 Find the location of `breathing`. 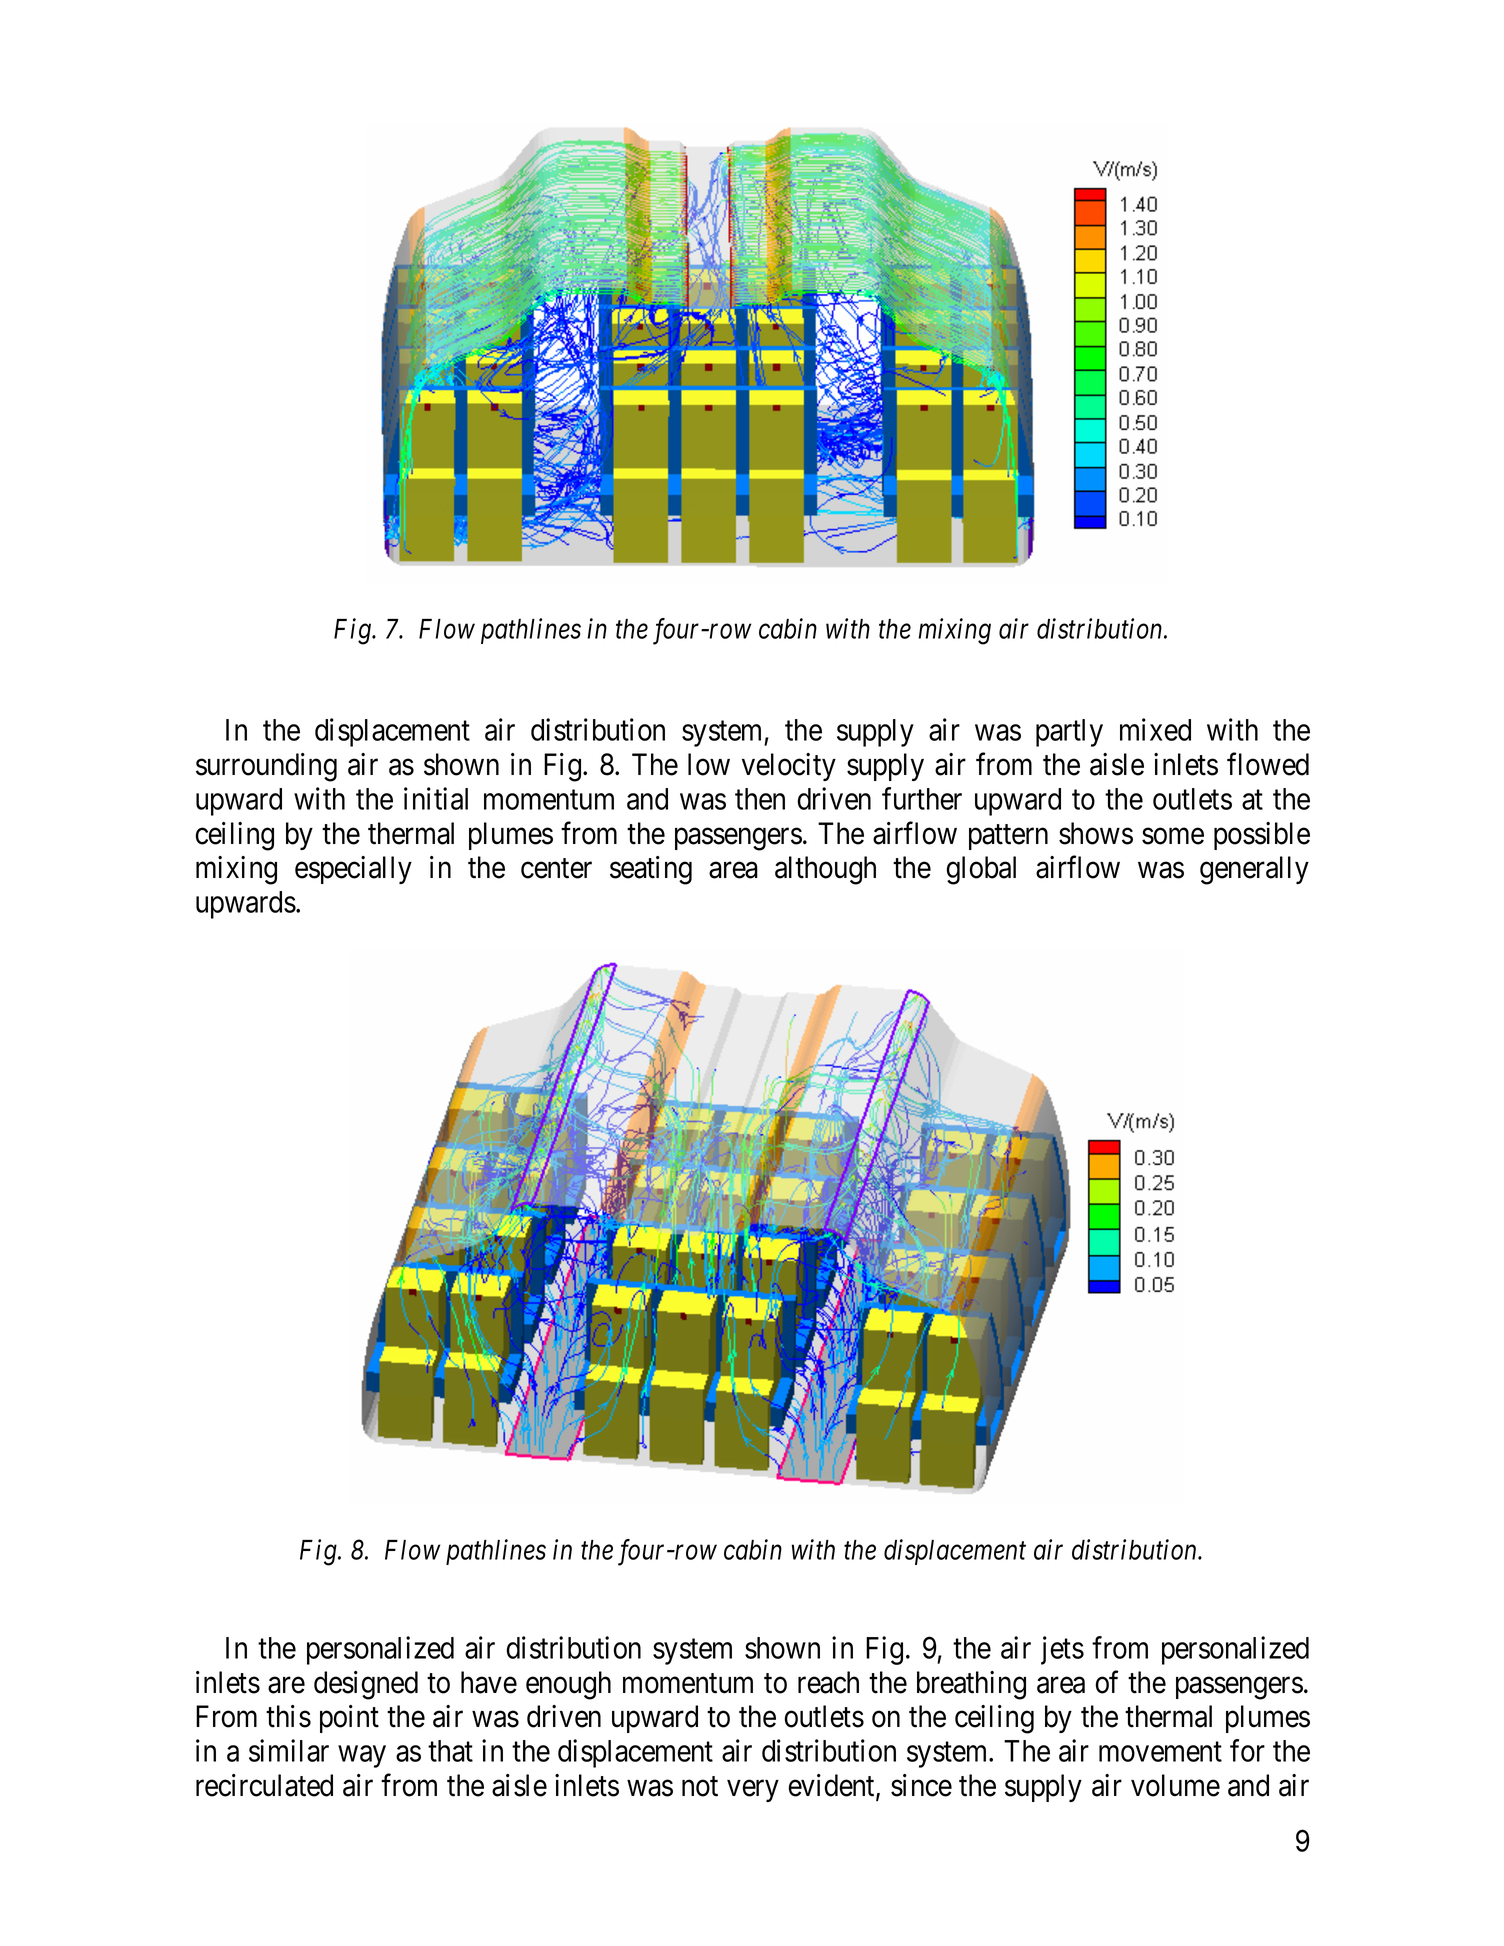

breathing is located at coordinates (971, 1685).
